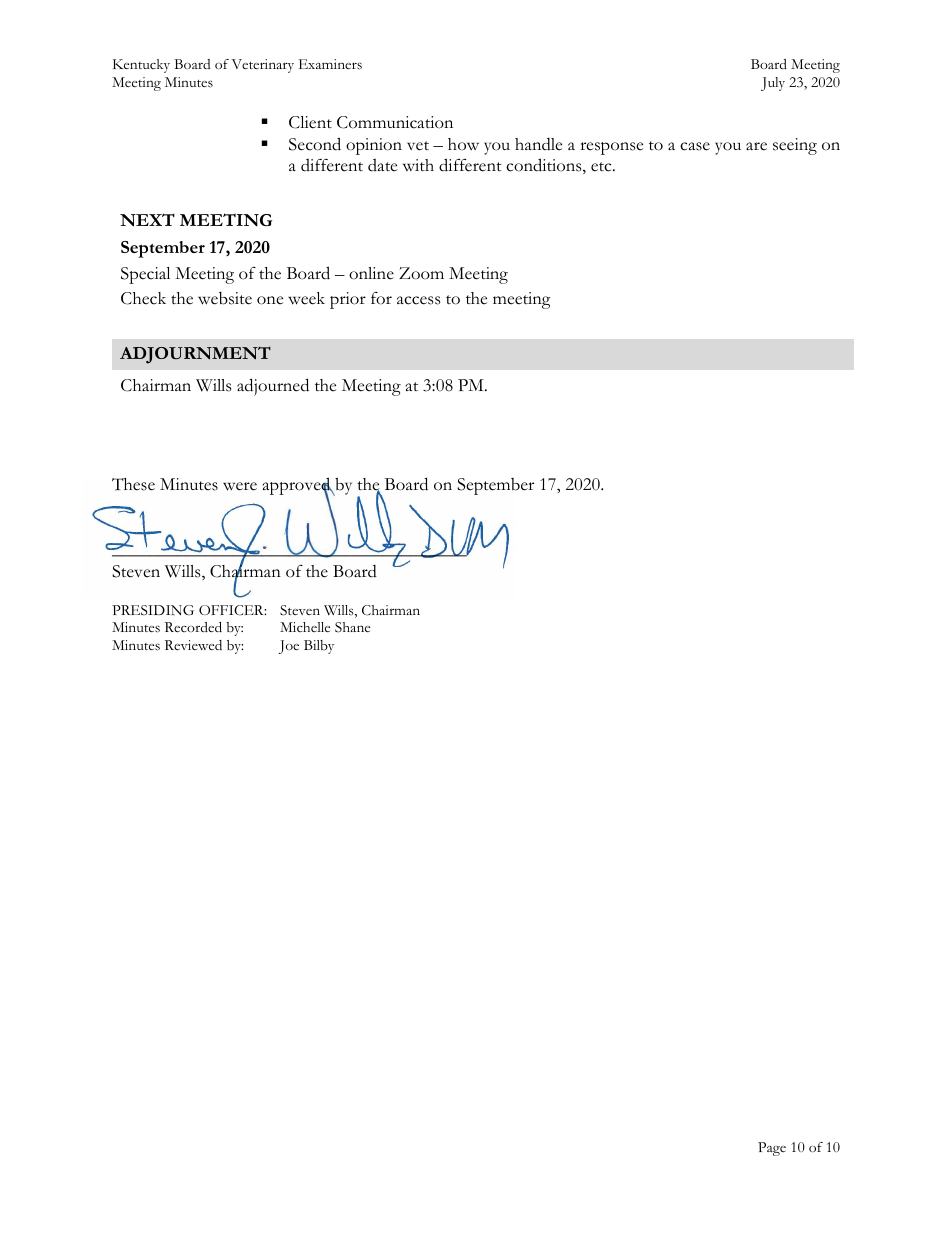 The width and height of the screenshot is (952, 1233). Describe the element at coordinates (263, 66) in the screenshot. I see `Veterinary` at that location.
